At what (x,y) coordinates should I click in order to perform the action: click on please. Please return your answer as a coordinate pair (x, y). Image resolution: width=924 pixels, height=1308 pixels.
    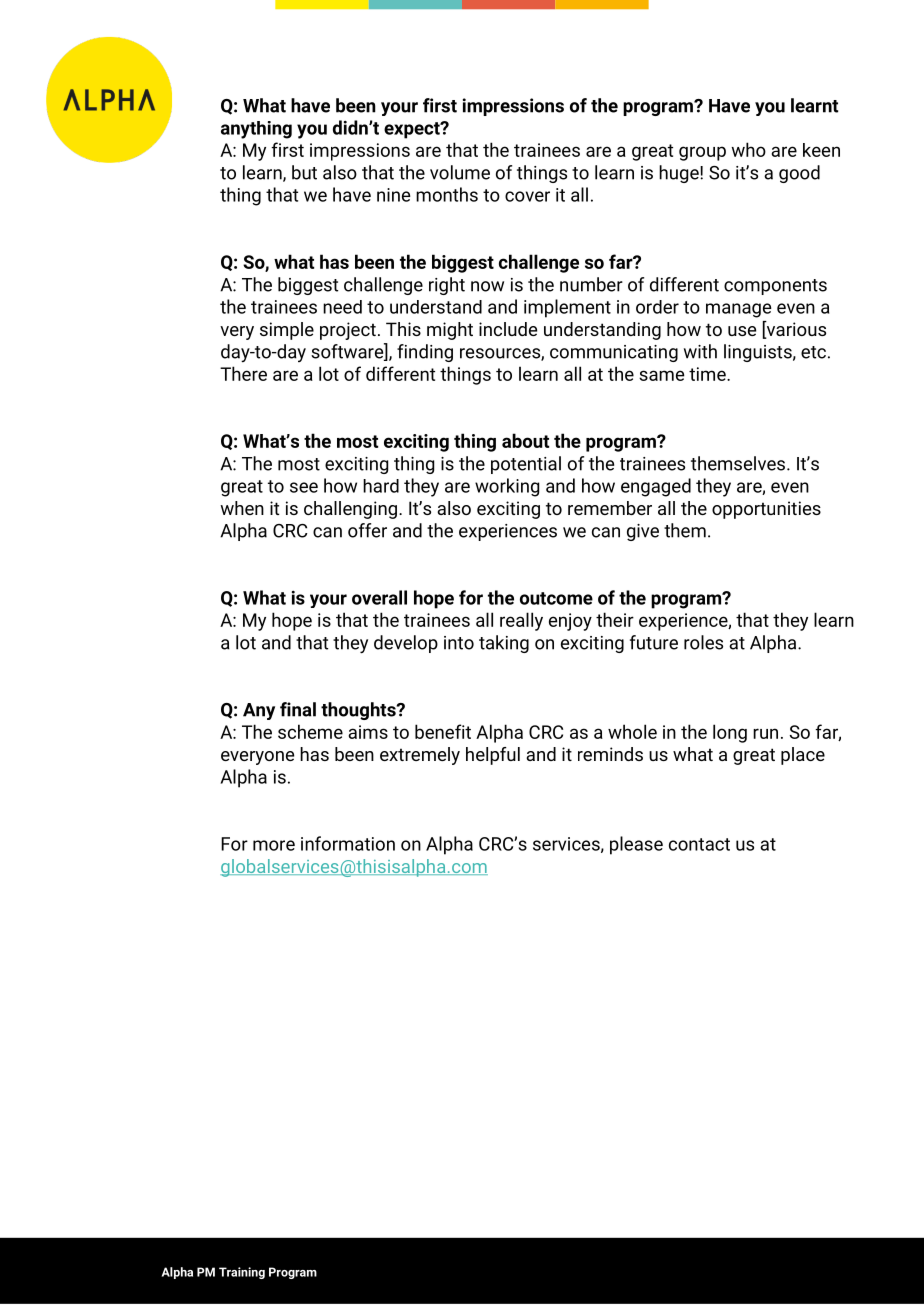
    Looking at the image, I should click on (636, 845).
